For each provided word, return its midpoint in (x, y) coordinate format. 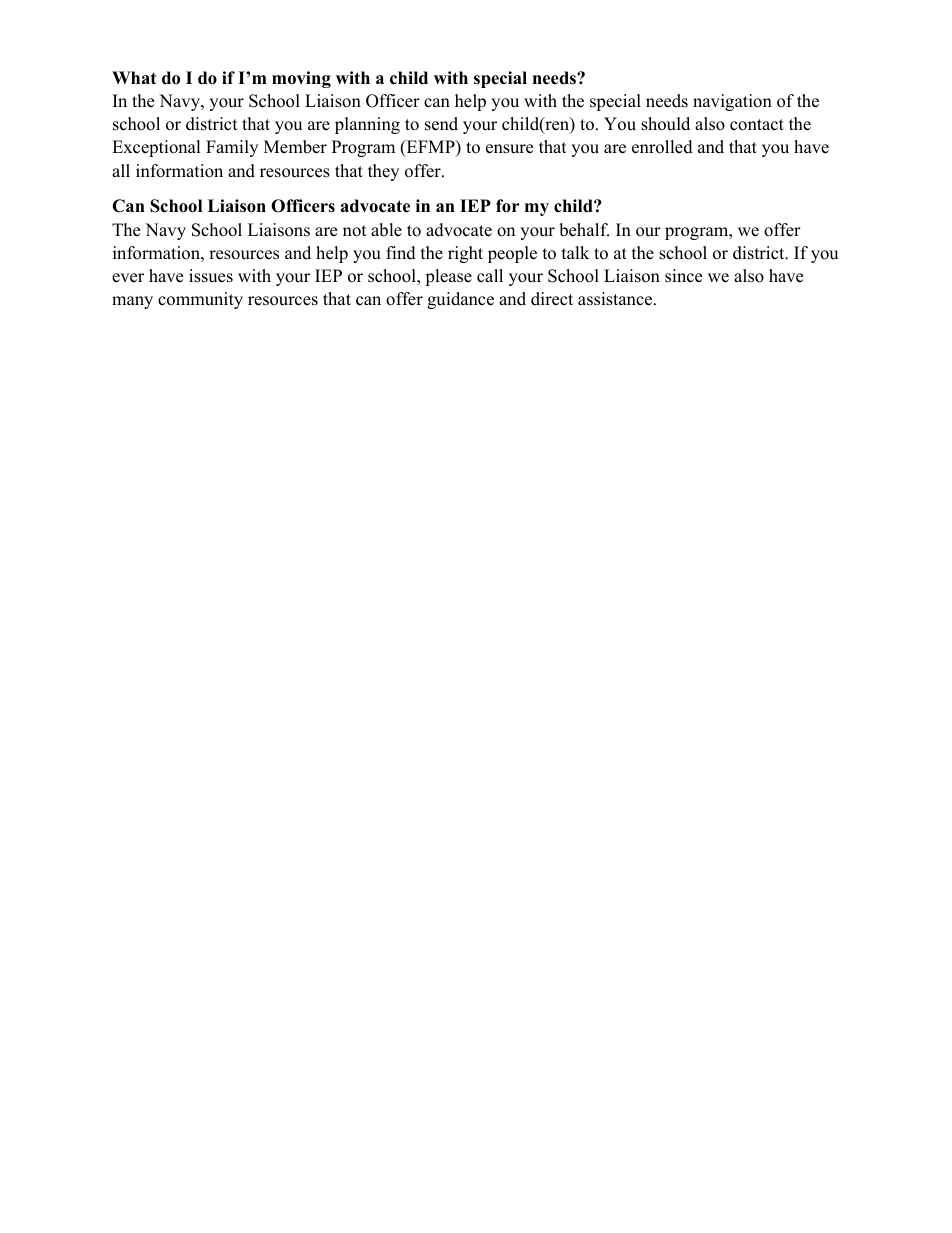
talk (575, 252)
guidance (460, 300)
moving (301, 79)
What (134, 77)
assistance (616, 299)
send (441, 124)
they (383, 172)
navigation (732, 102)
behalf (584, 230)
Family (232, 148)
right (465, 254)
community (200, 300)
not (355, 231)
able (386, 230)
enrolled (662, 147)
